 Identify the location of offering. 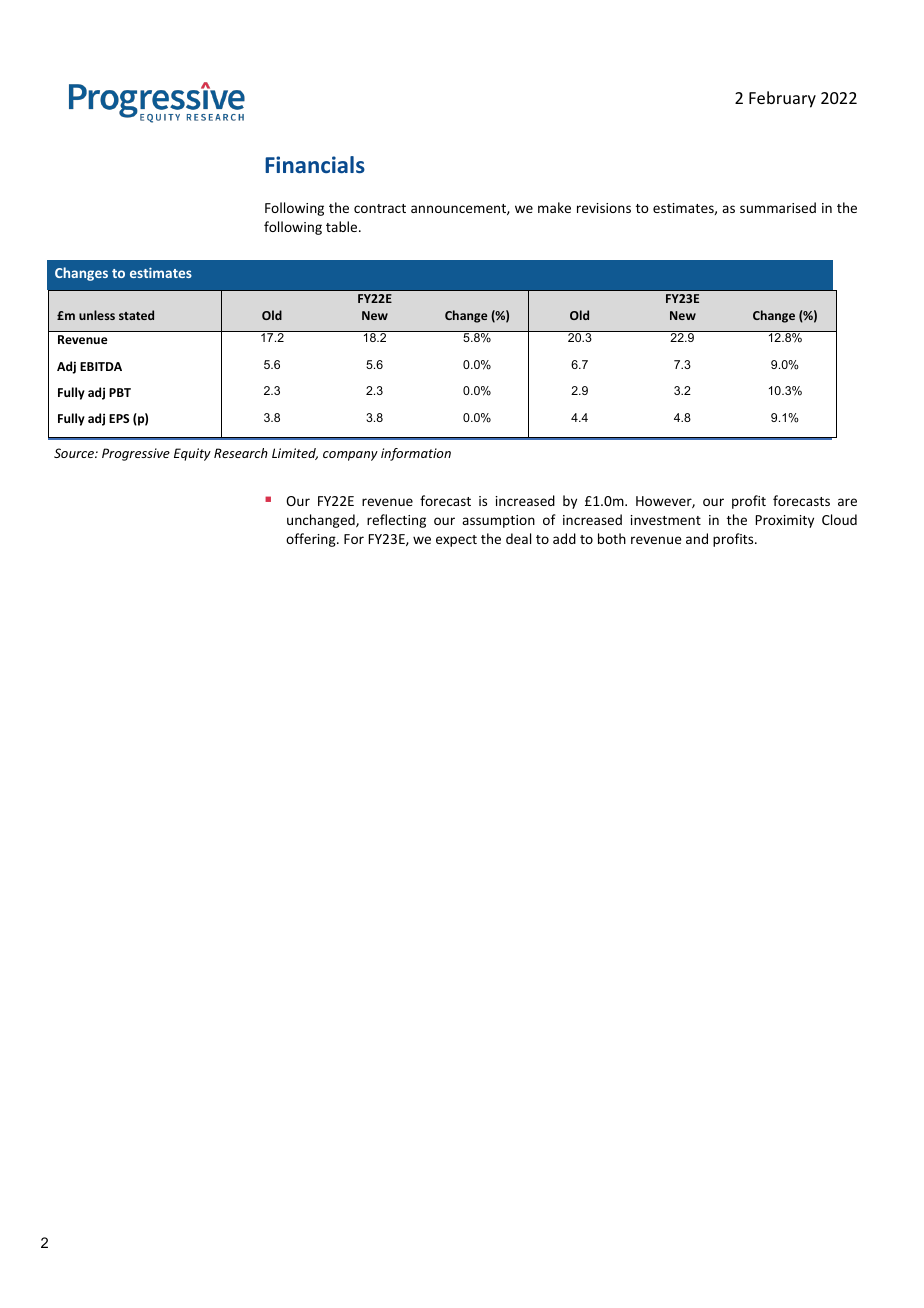
(312, 540).
